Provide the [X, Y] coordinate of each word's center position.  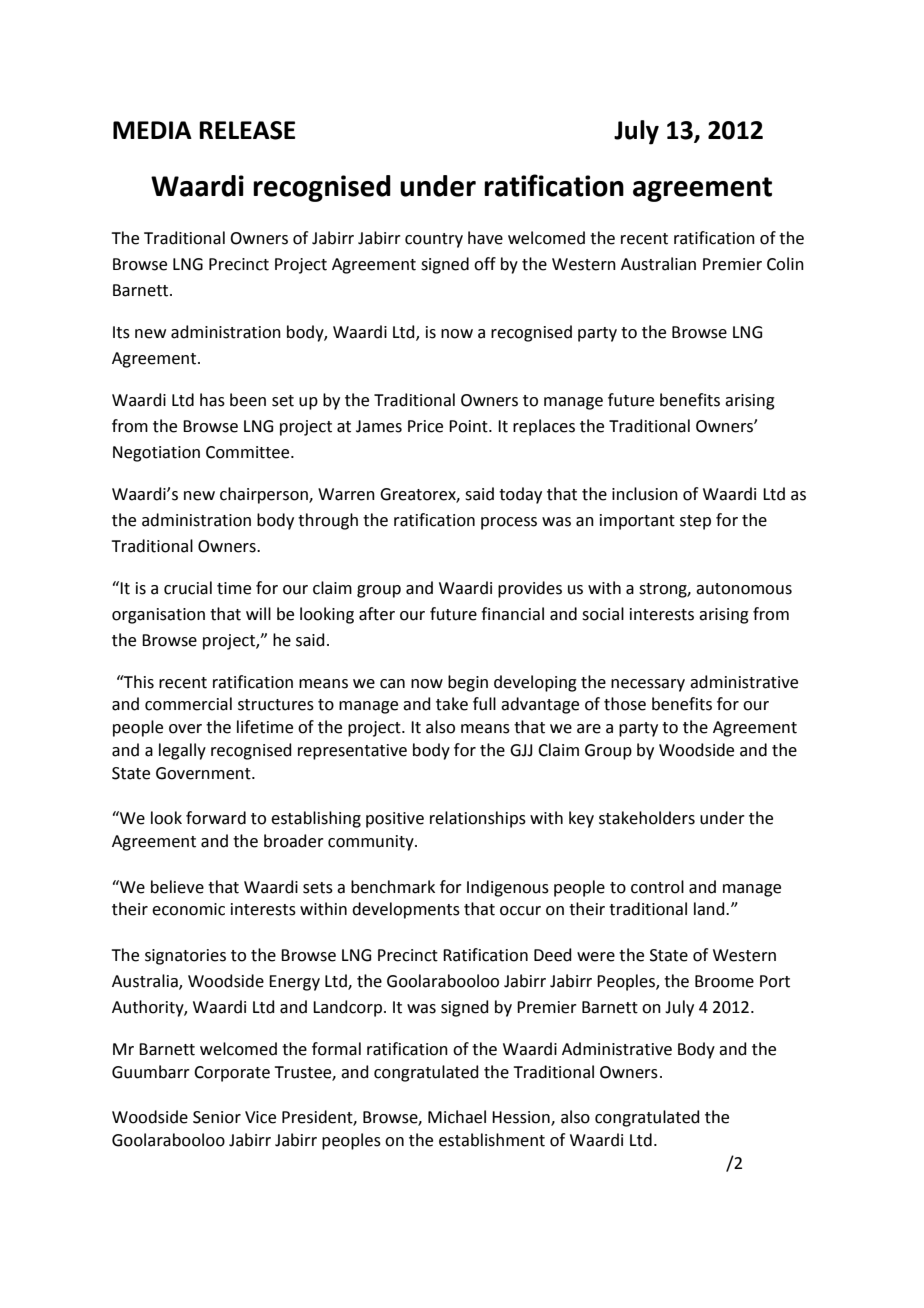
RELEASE [247, 130]
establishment [492, 1140]
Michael [457, 1117]
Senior [217, 1117]
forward [216, 818]
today [520, 495]
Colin [785, 264]
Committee [249, 452]
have [485, 238]
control [657, 887]
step [695, 522]
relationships [478, 819]
